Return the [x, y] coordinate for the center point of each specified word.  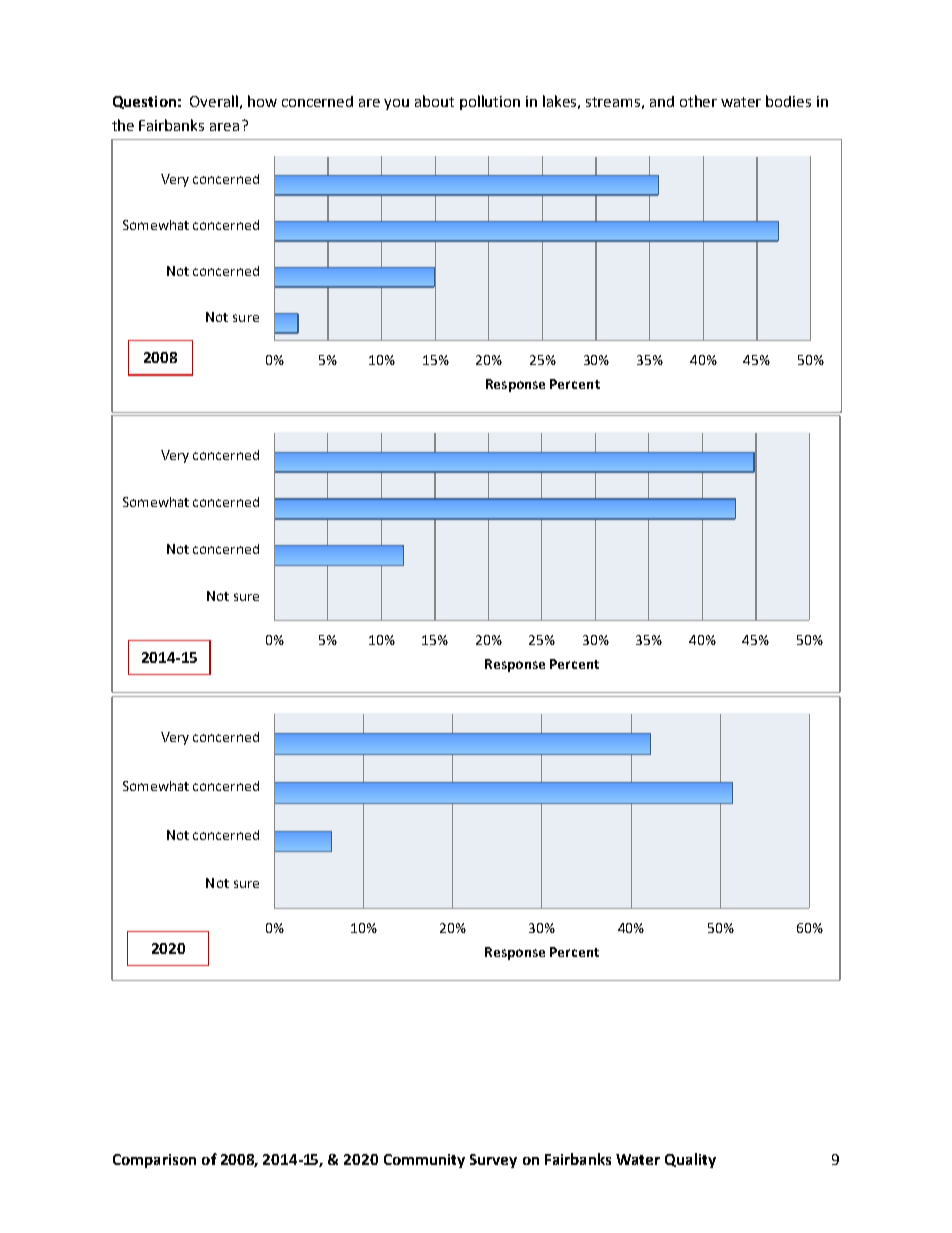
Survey [493, 1161]
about [434, 101]
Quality [690, 1160]
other [698, 101]
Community [424, 1161]
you [396, 104]
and [662, 101]
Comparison [154, 1161]
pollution [490, 102]
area [224, 127]
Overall [214, 101]
